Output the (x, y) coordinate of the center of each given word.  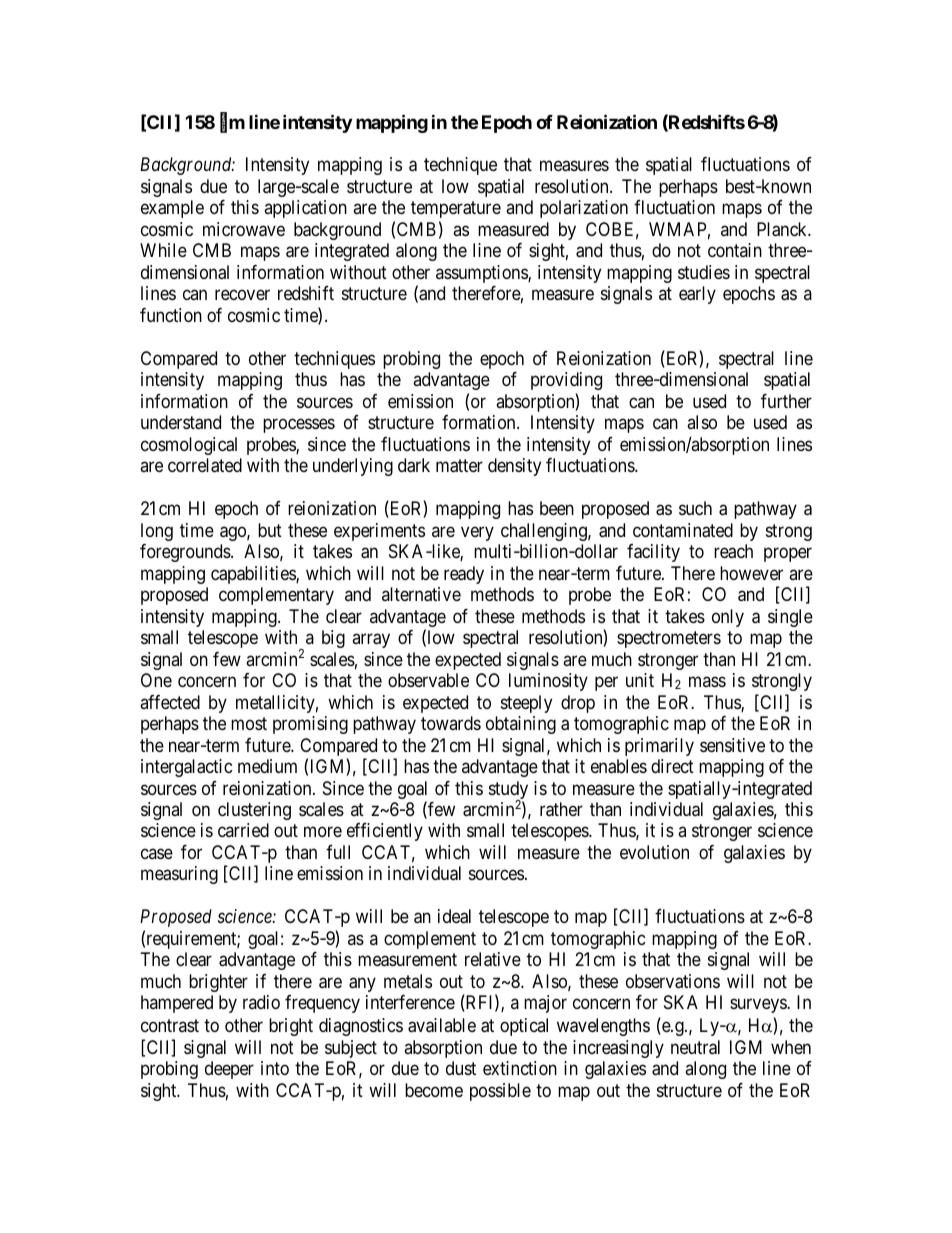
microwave (244, 229)
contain (735, 250)
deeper (229, 1070)
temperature (456, 210)
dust (461, 1068)
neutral (695, 1047)
